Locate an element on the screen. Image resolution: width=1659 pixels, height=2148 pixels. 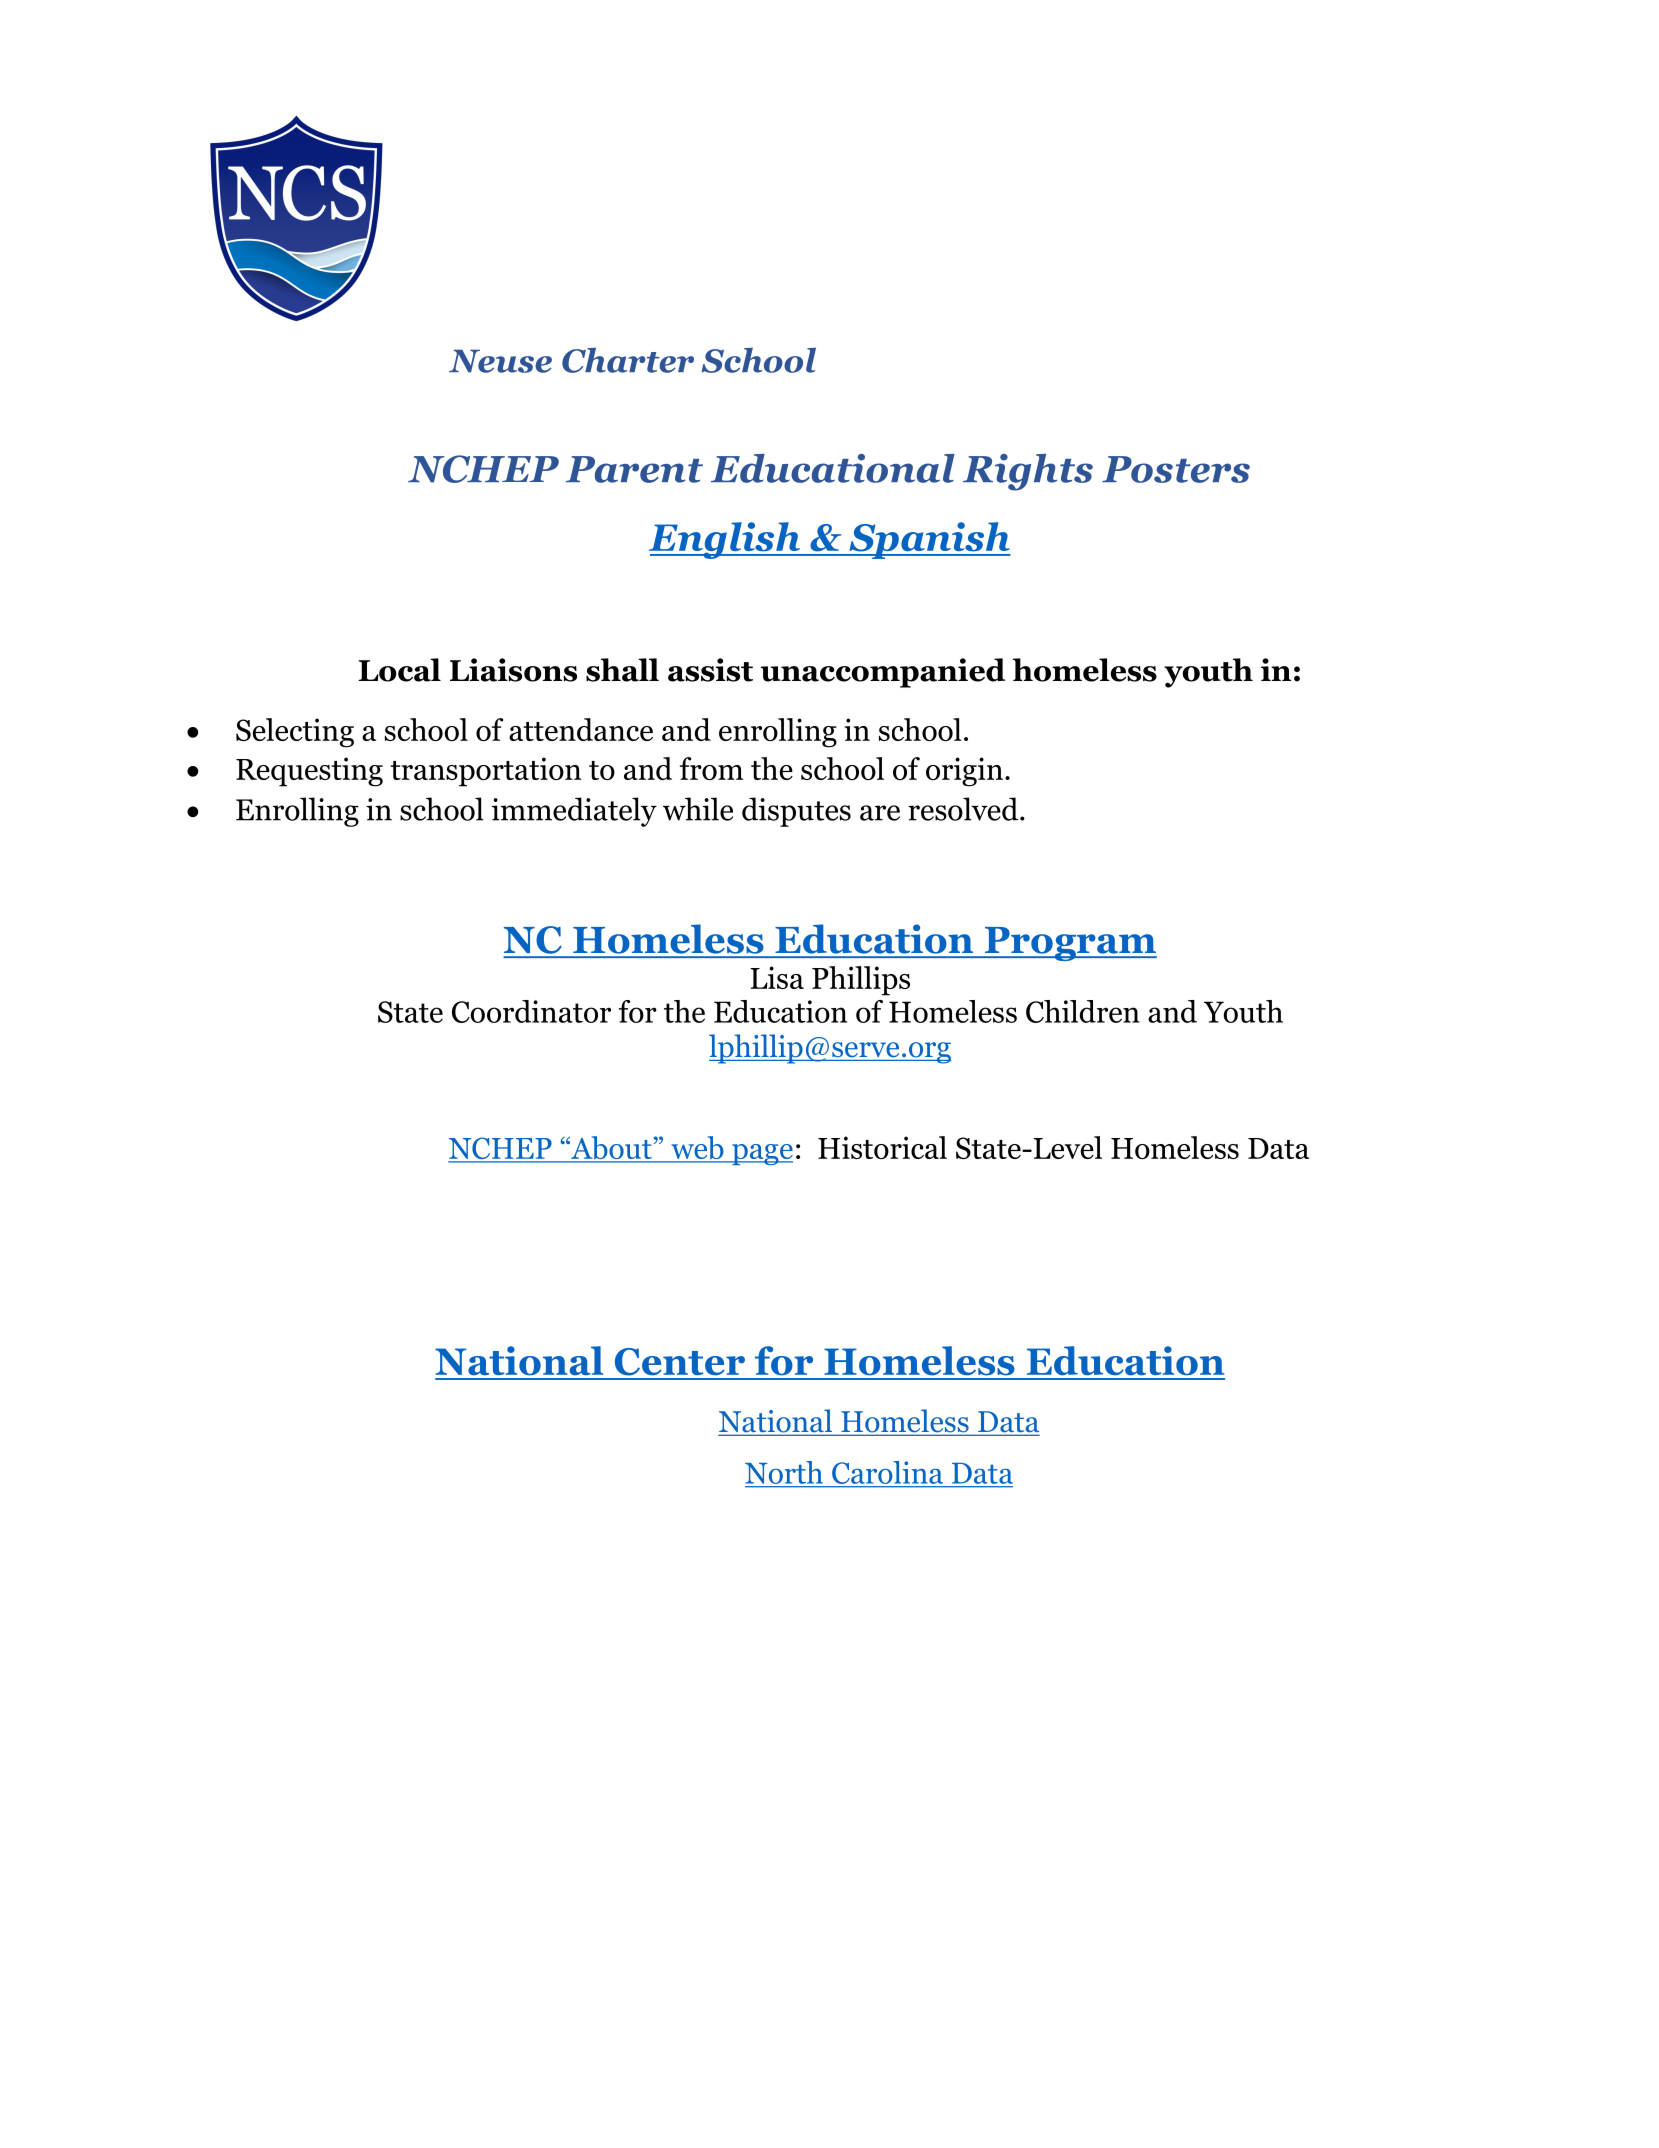
web is located at coordinates (697, 1149).
